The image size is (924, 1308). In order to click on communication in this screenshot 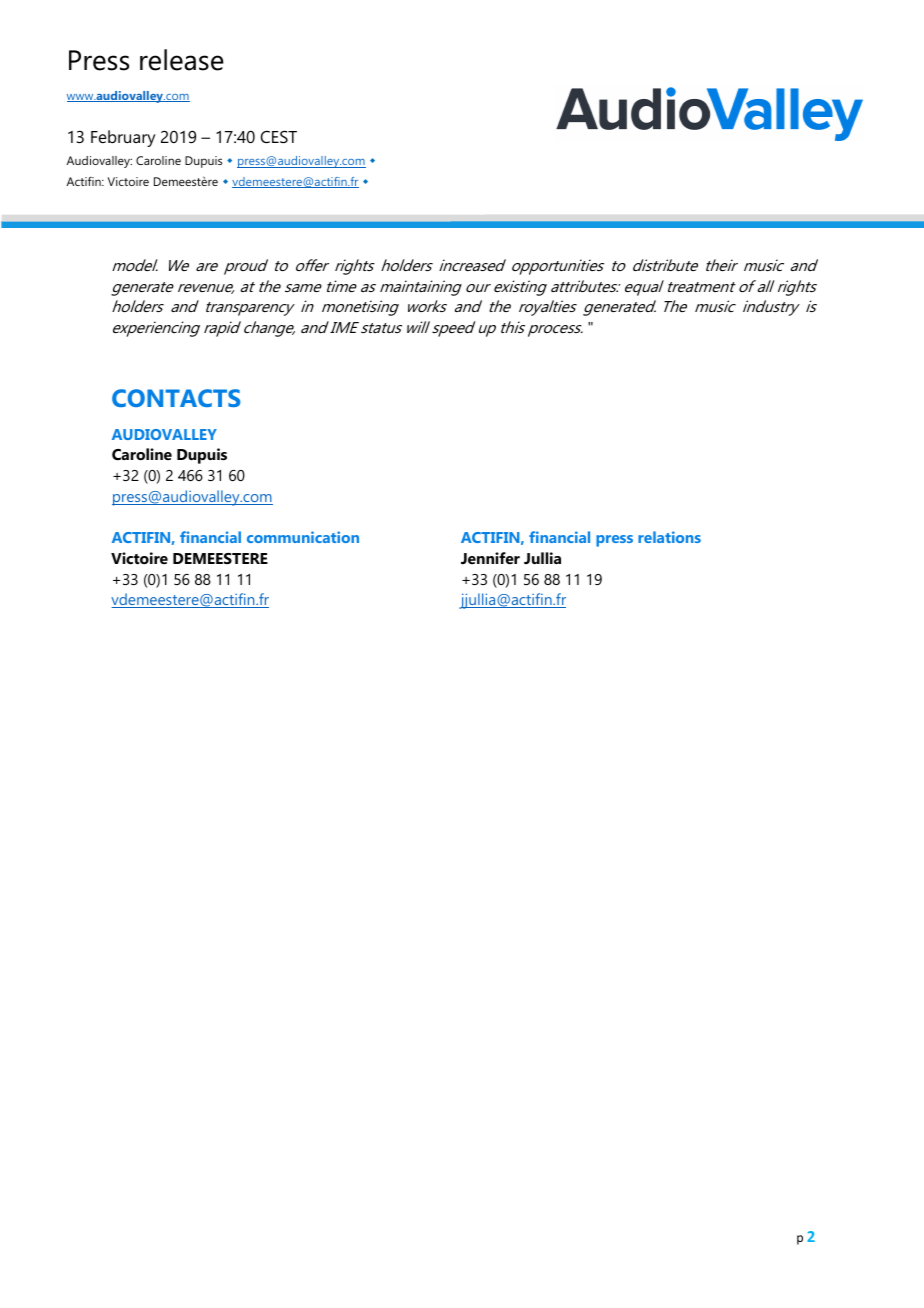, I will do `click(303, 537)`.
